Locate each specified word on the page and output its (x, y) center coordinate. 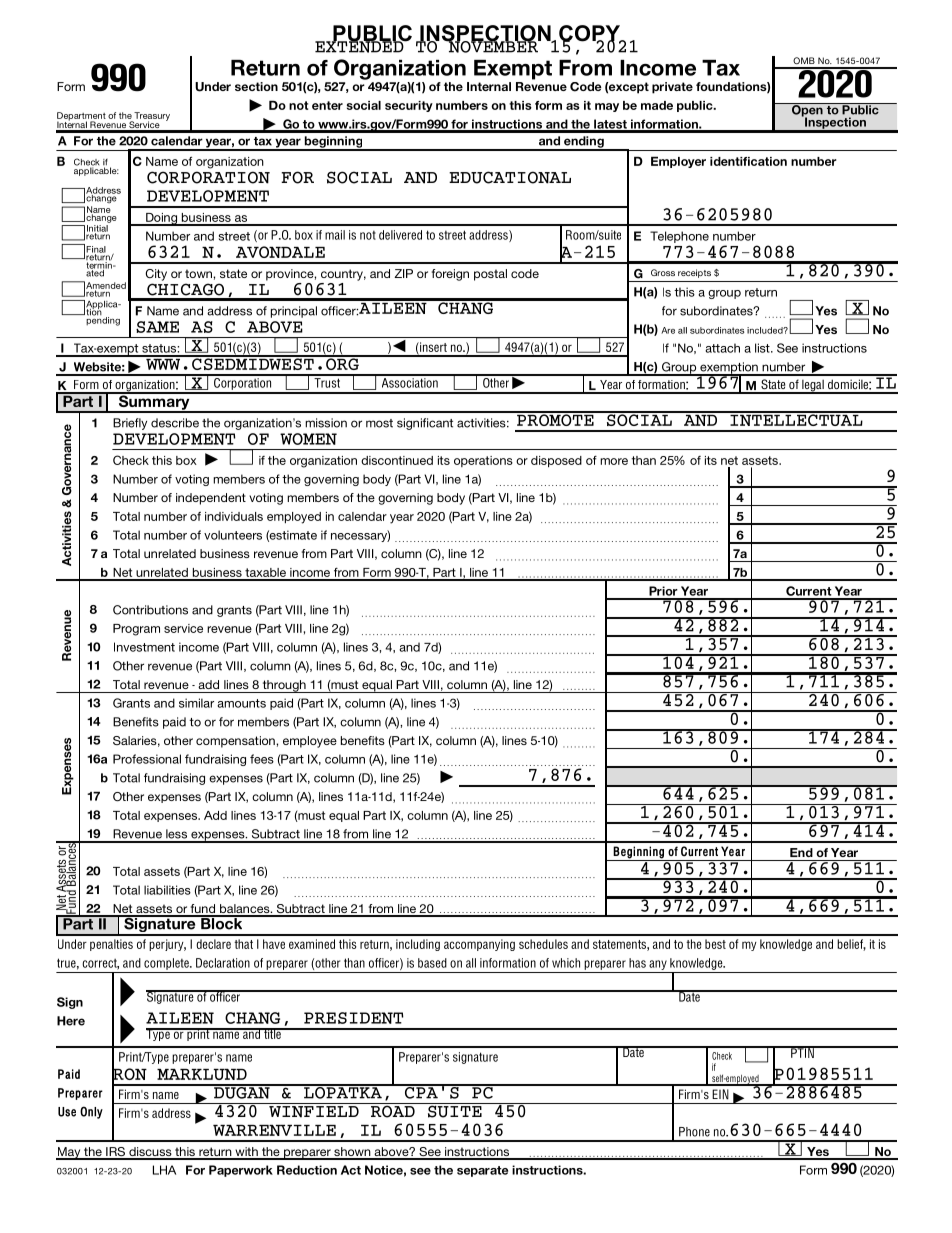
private (672, 88)
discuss (150, 1153)
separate (482, 1171)
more (614, 461)
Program (136, 630)
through (284, 686)
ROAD (392, 1110)
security (409, 106)
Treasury (151, 117)
